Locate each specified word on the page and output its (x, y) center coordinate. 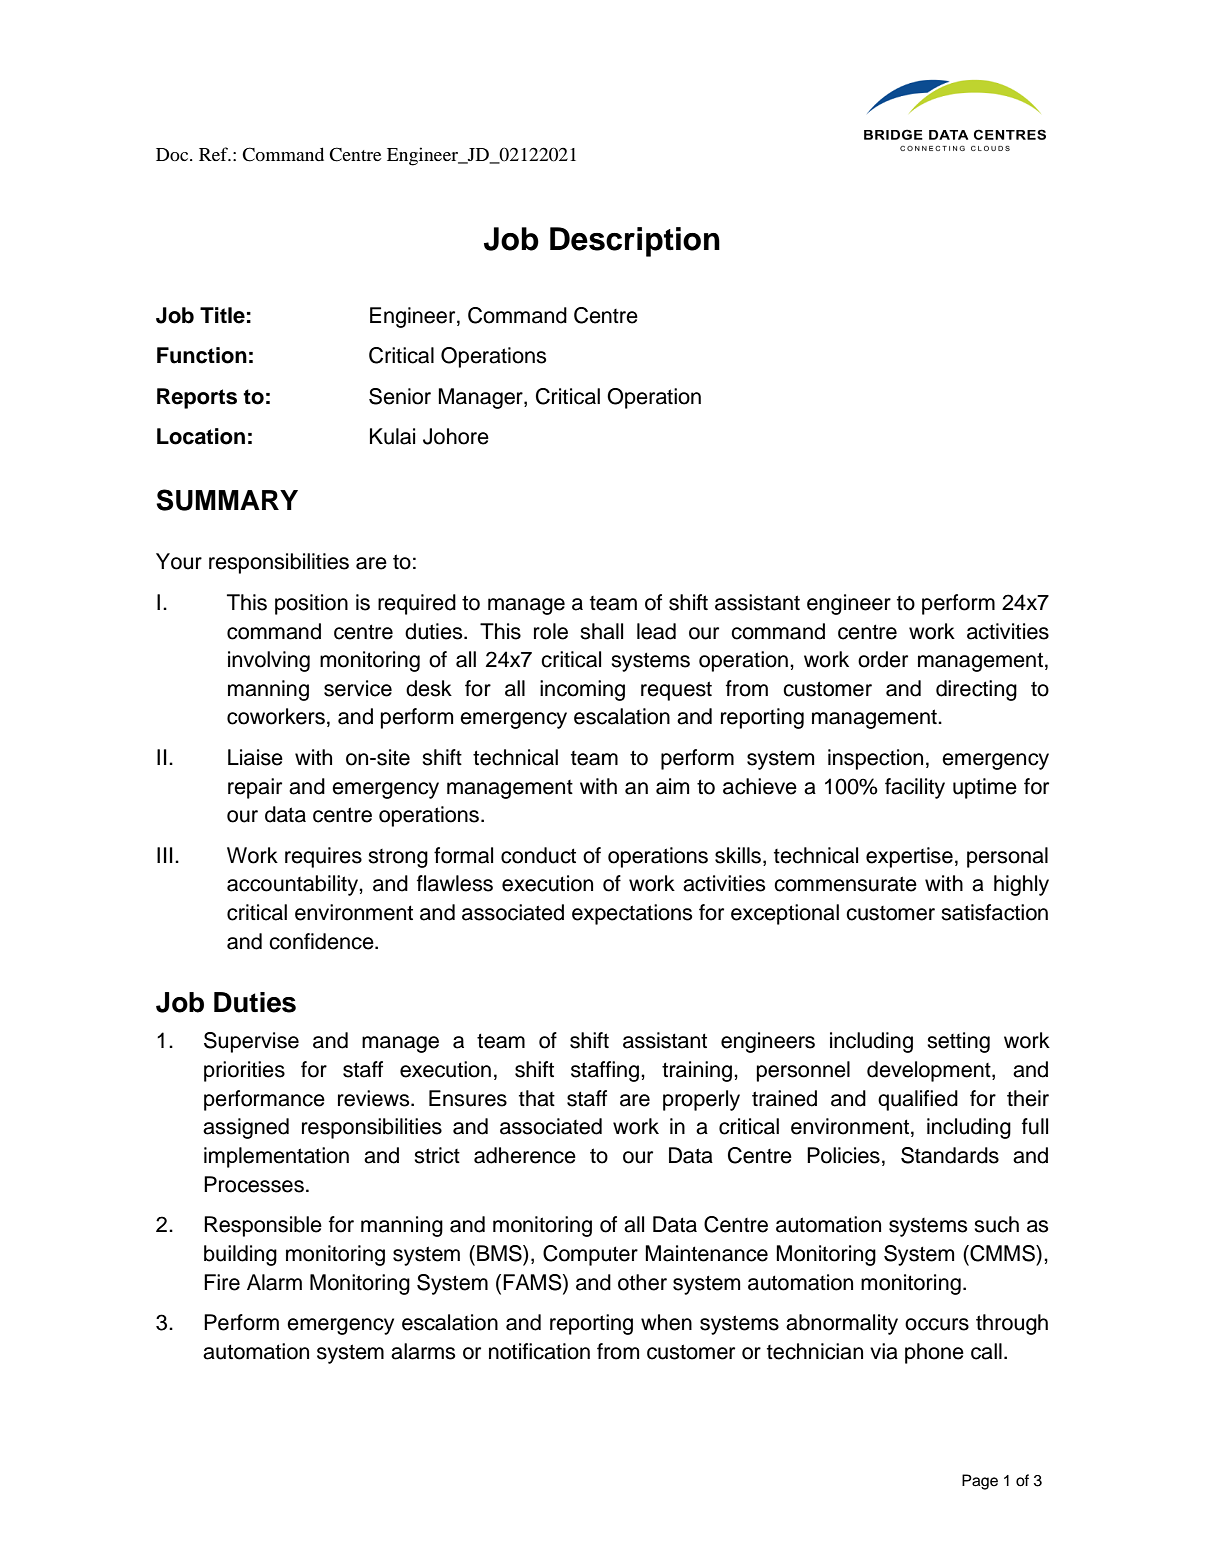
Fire (222, 1282)
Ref (214, 154)
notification (539, 1351)
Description (635, 242)
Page (980, 1482)
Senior (400, 396)
